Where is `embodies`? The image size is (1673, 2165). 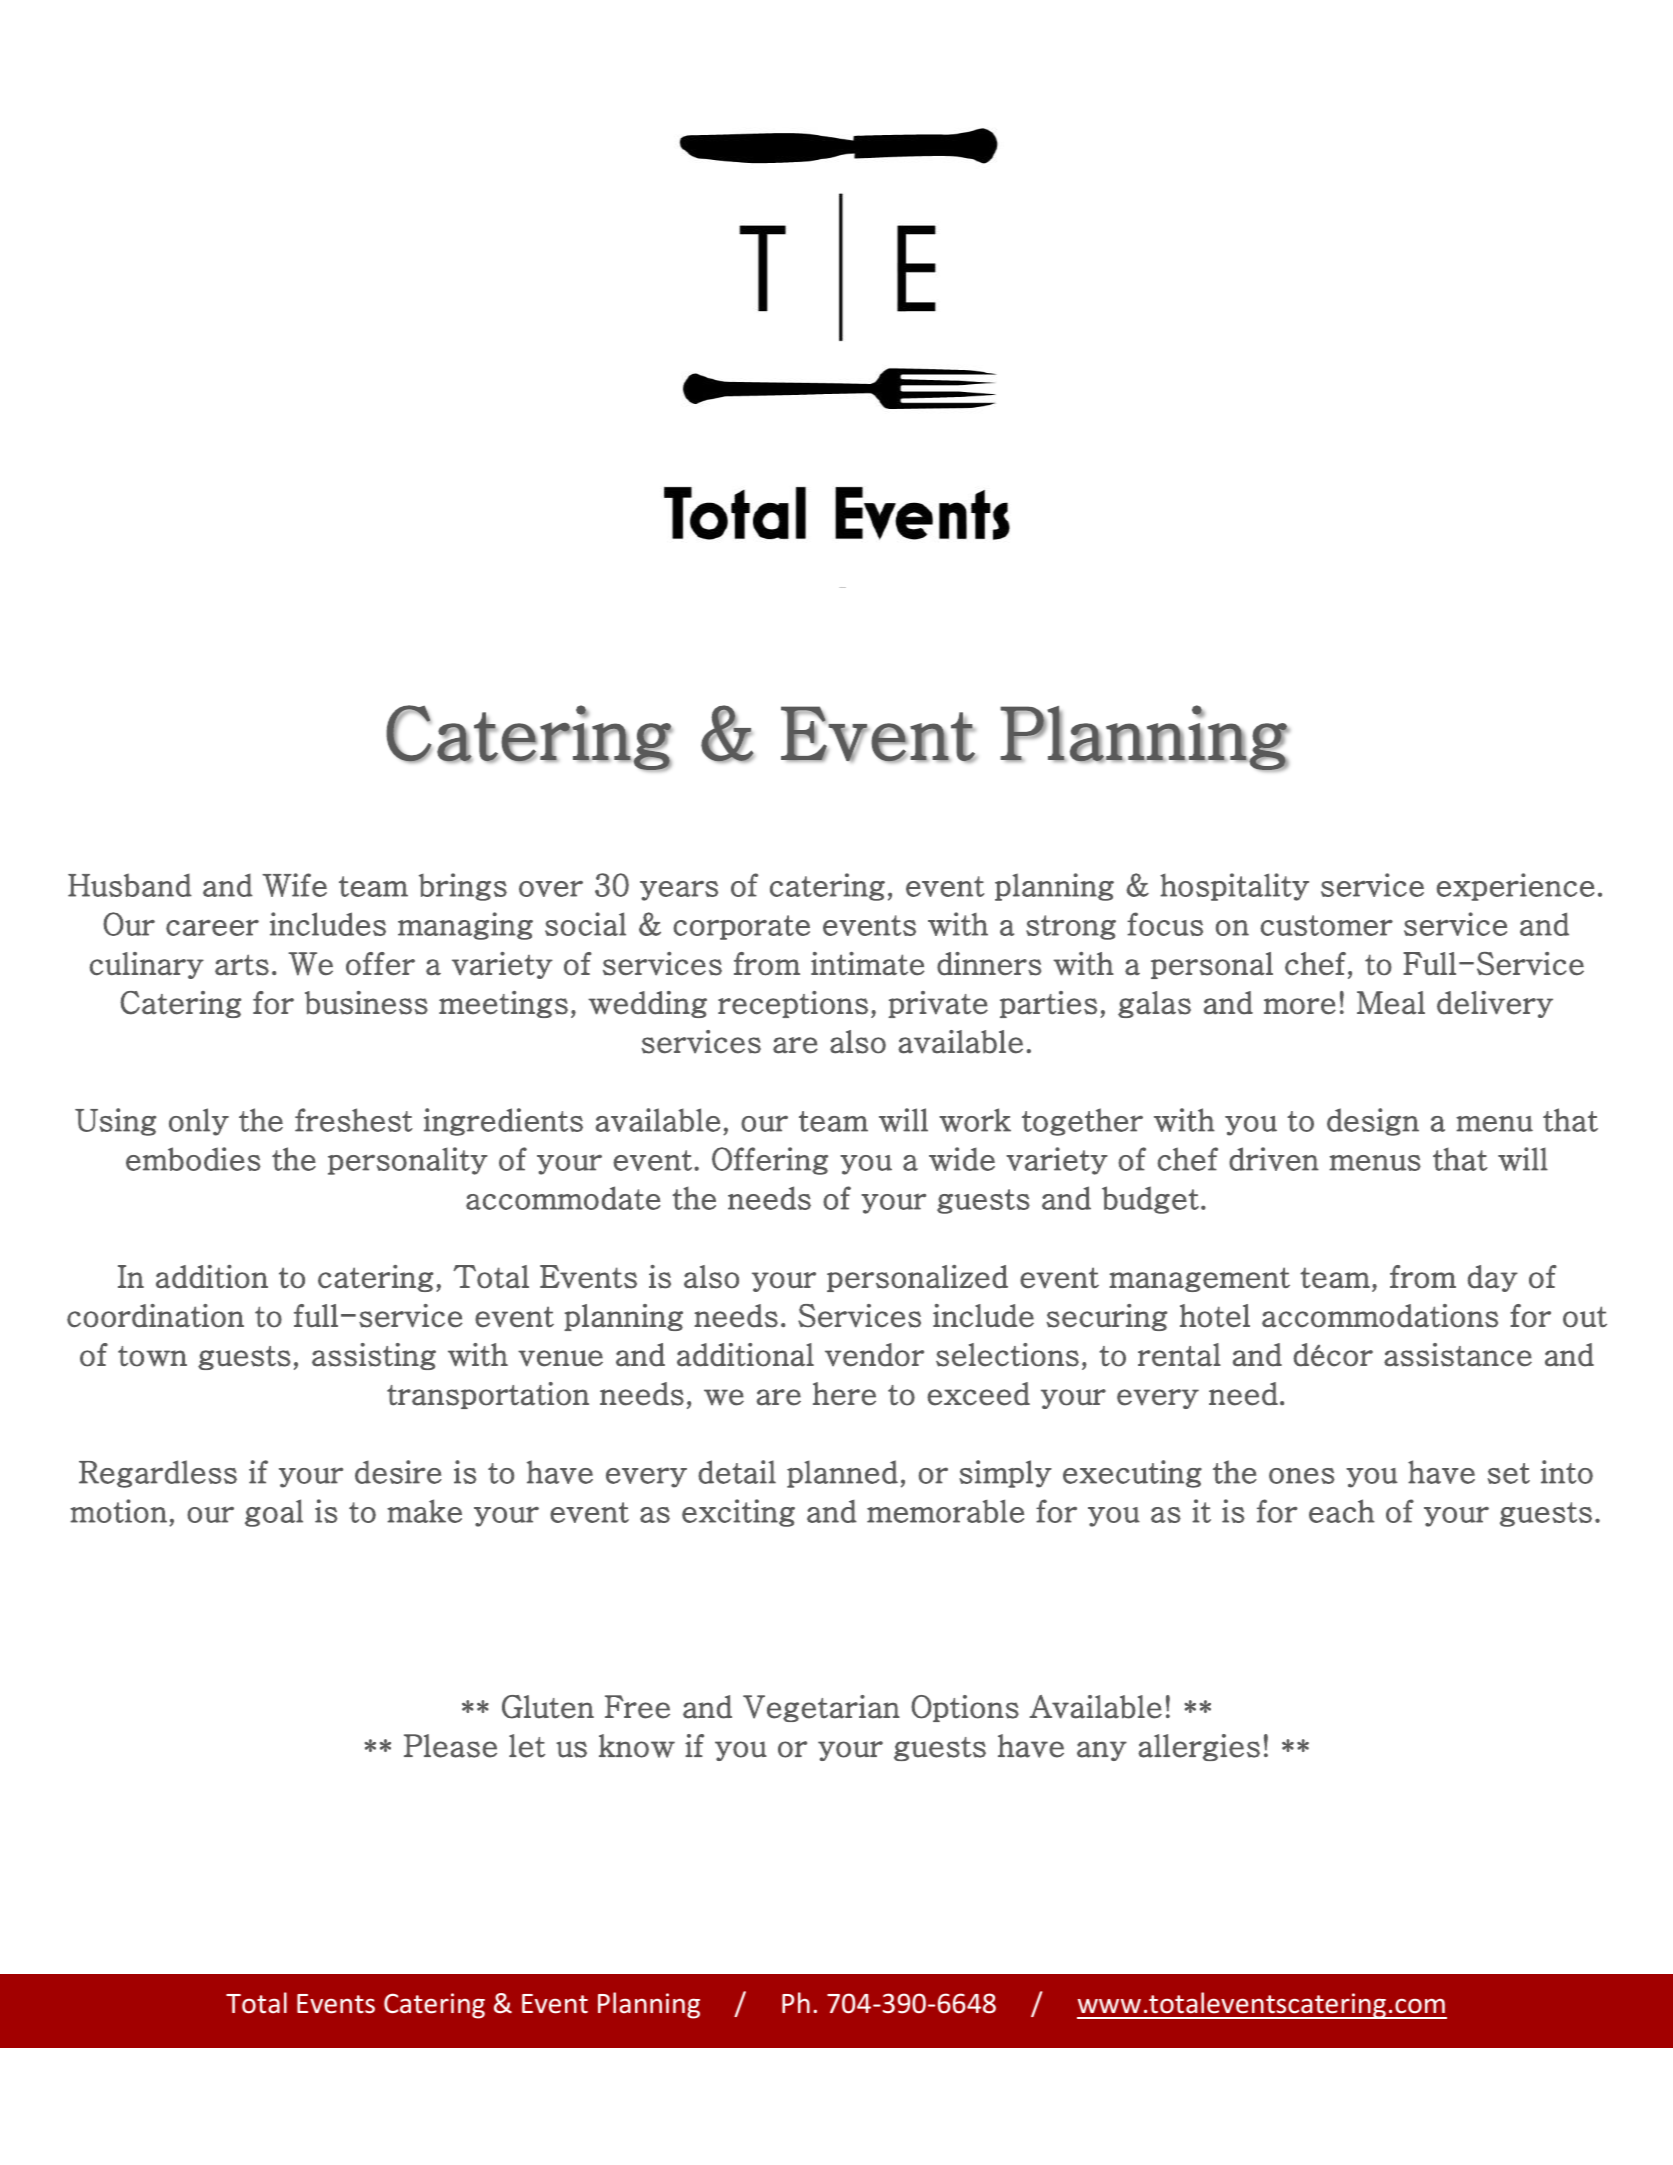
embodies is located at coordinates (193, 1159).
